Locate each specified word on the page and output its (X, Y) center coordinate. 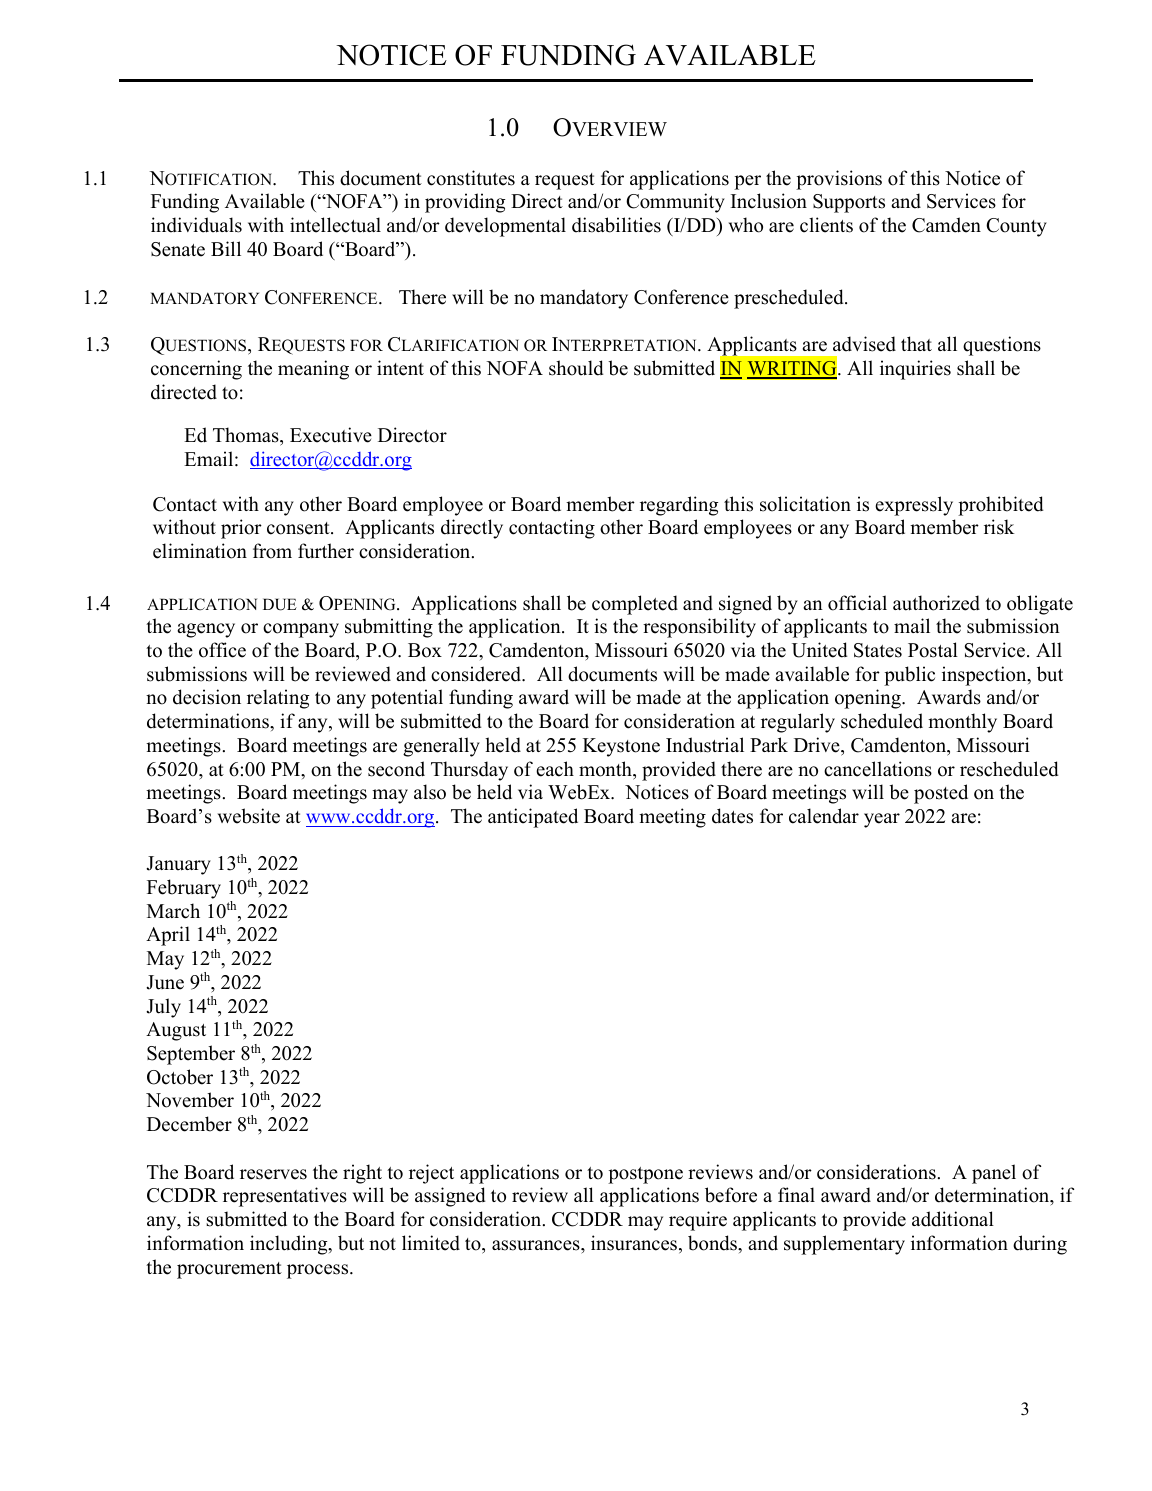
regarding (679, 506)
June (165, 982)
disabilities (616, 225)
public (909, 676)
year (882, 820)
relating (278, 699)
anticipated (533, 818)
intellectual (335, 225)
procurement (229, 1270)
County (1016, 227)
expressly (914, 506)
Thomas (247, 435)
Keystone (621, 747)
